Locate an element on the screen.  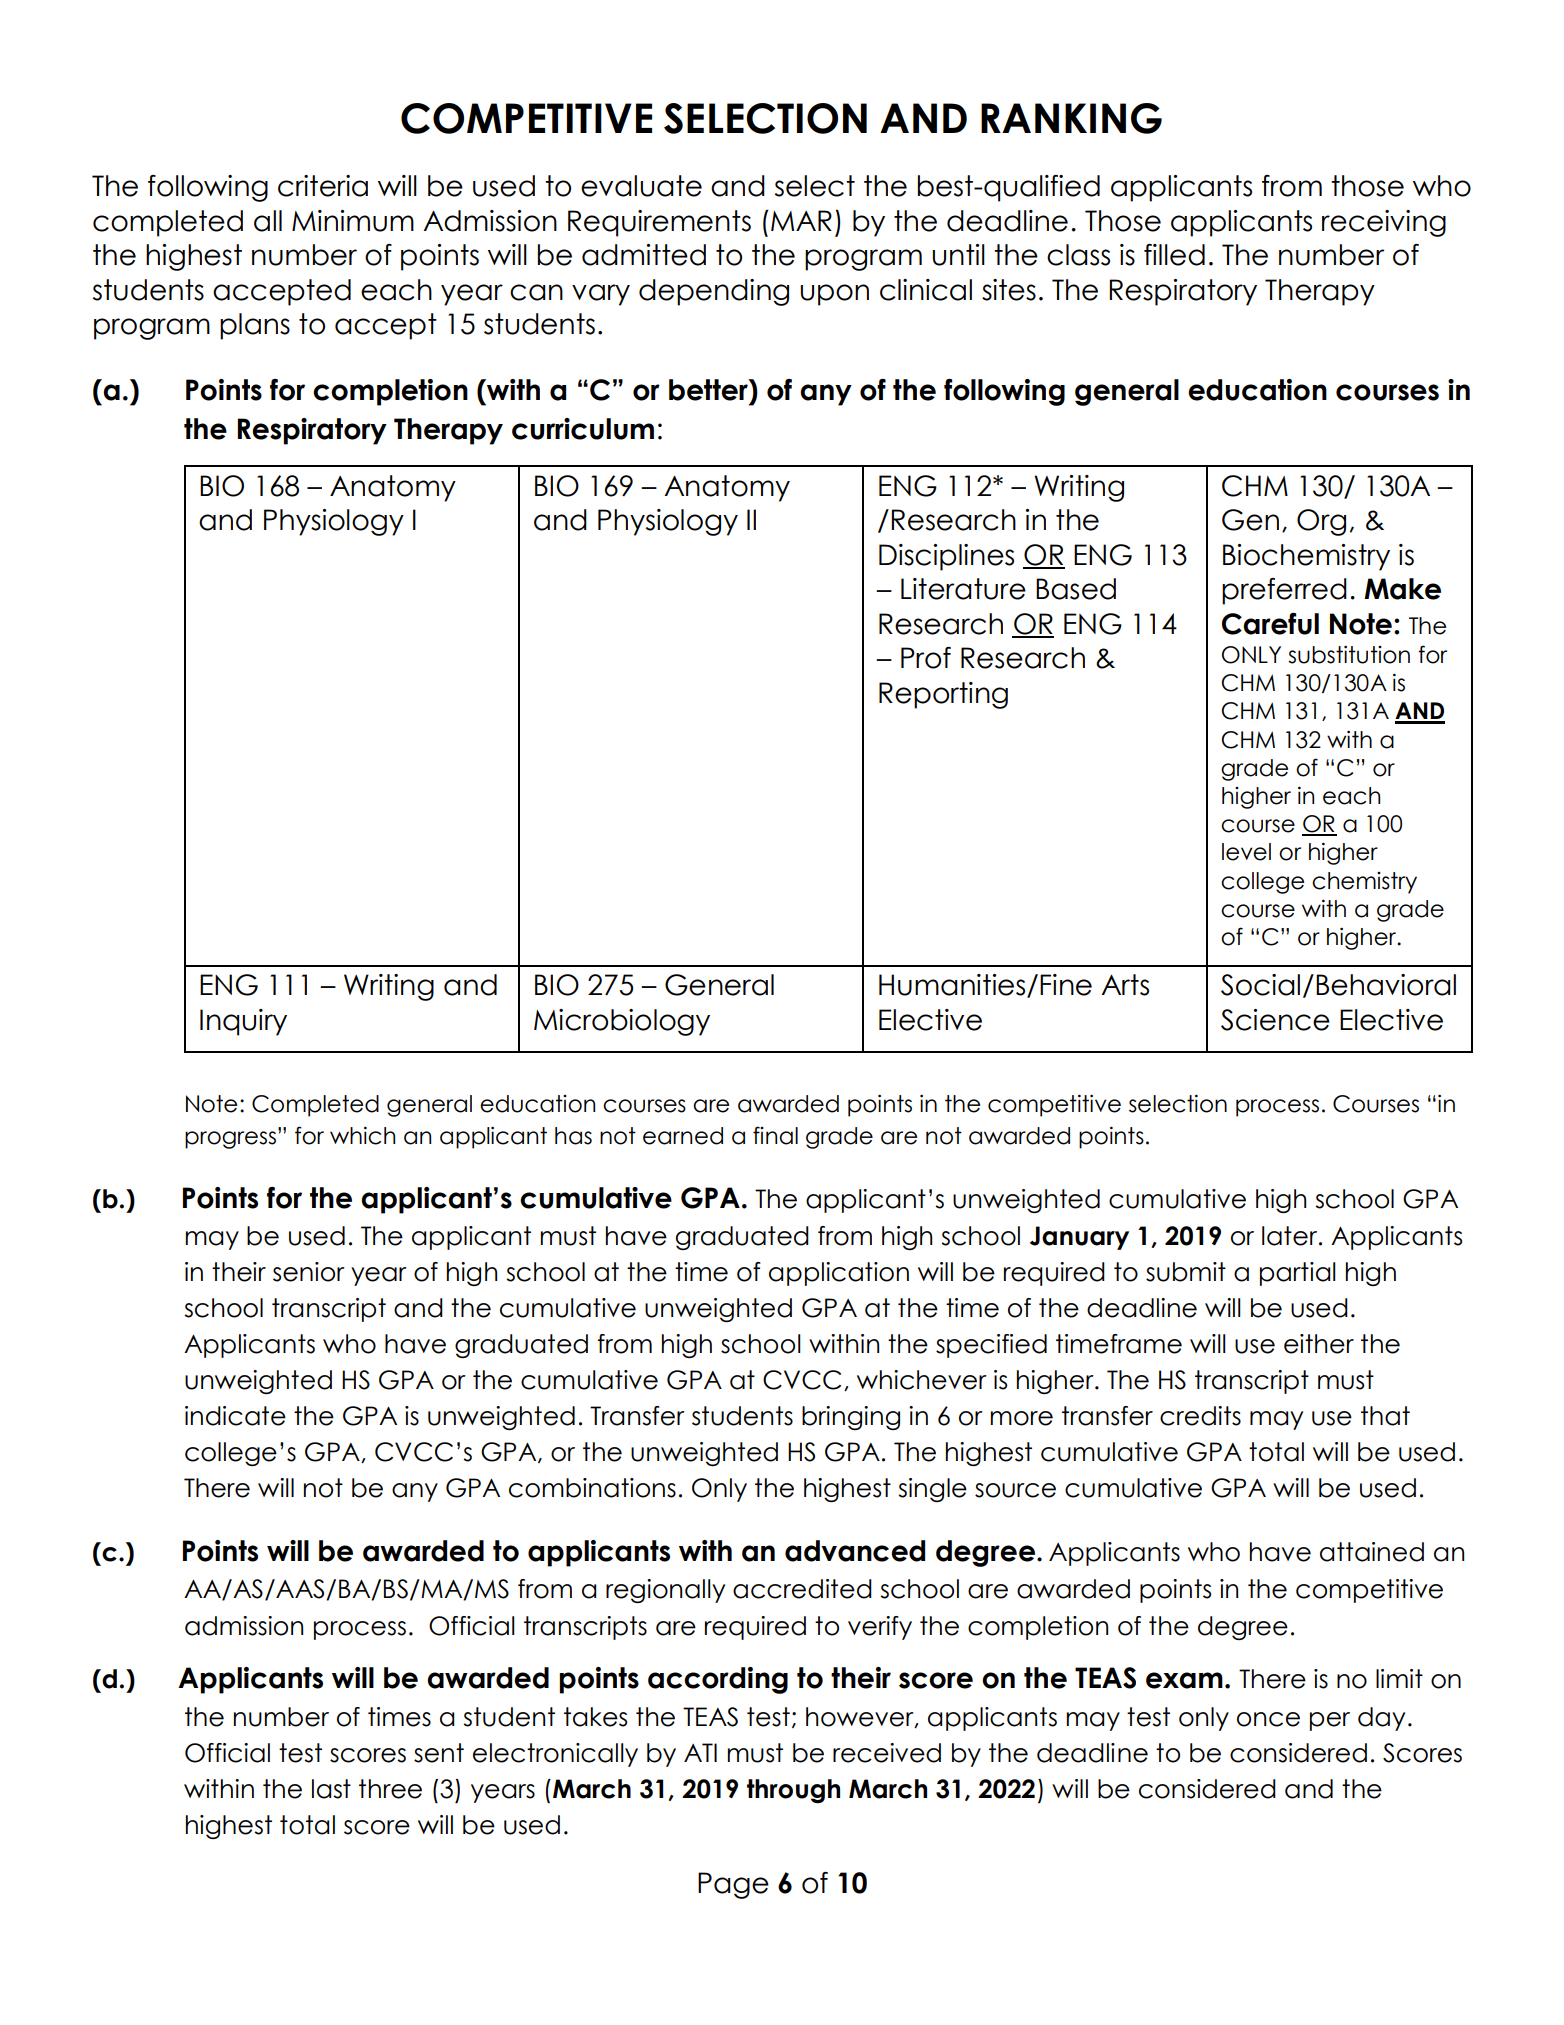
final is located at coordinates (775, 1135).
